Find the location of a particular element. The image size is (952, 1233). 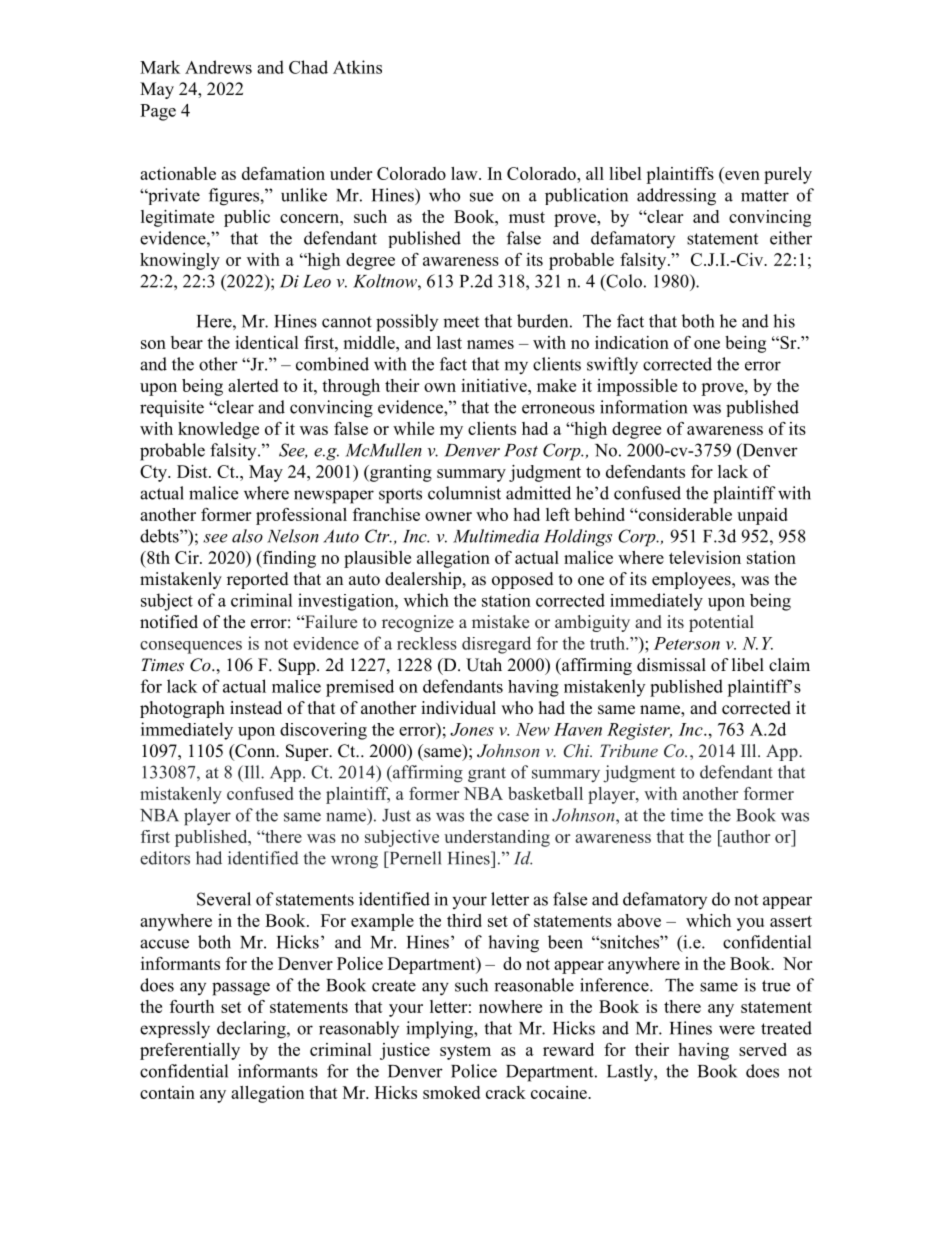

unpaid is located at coordinates (762, 516).
